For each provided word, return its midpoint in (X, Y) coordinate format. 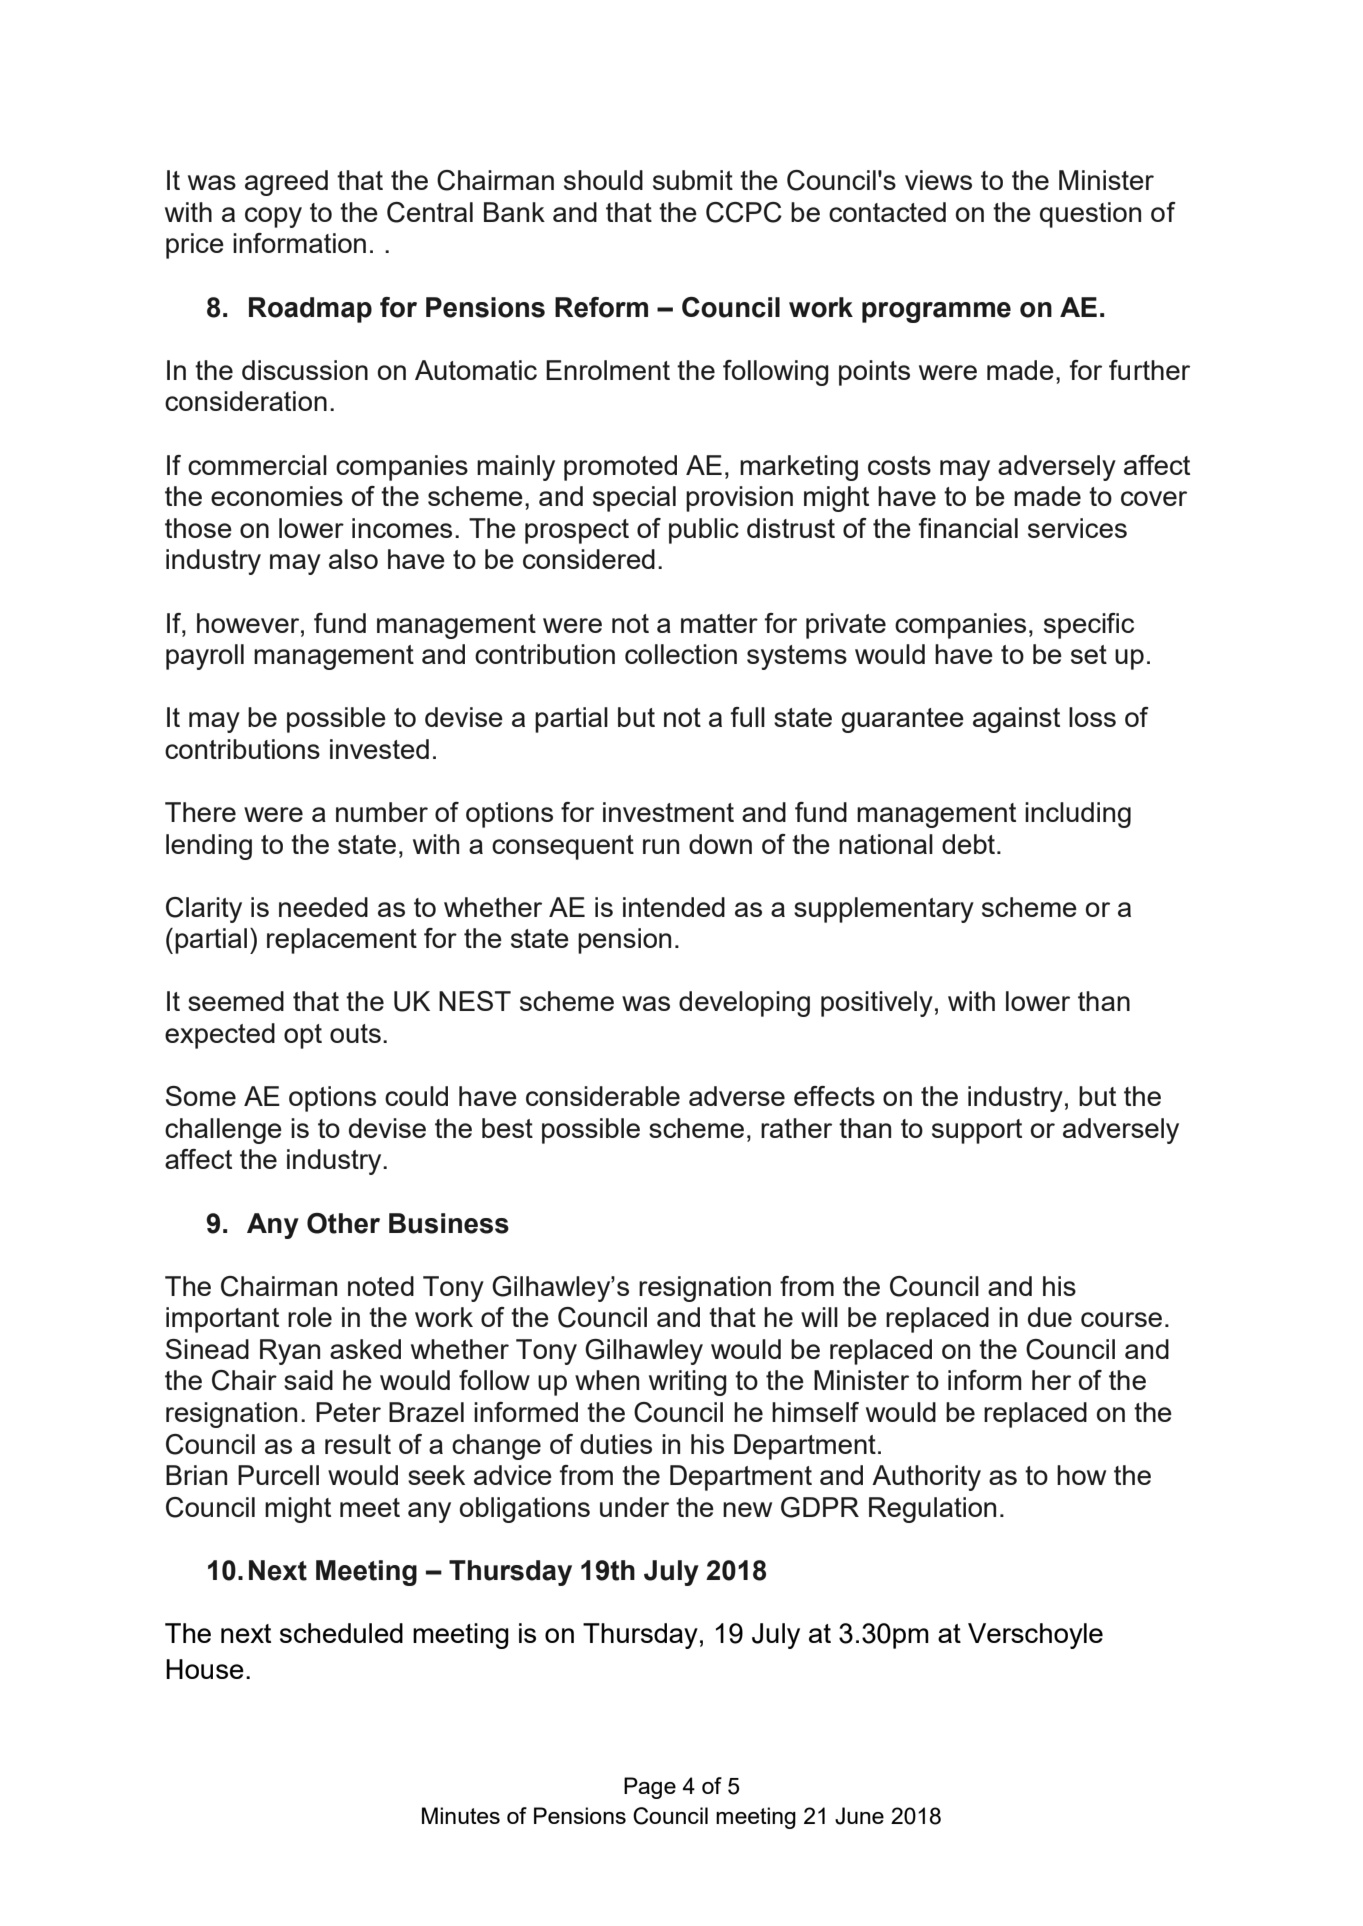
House (205, 1669)
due (1050, 1317)
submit (693, 180)
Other (343, 1223)
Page (650, 1788)
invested (379, 749)
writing (688, 1383)
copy (273, 217)
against (1016, 720)
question (1090, 215)
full (748, 717)
